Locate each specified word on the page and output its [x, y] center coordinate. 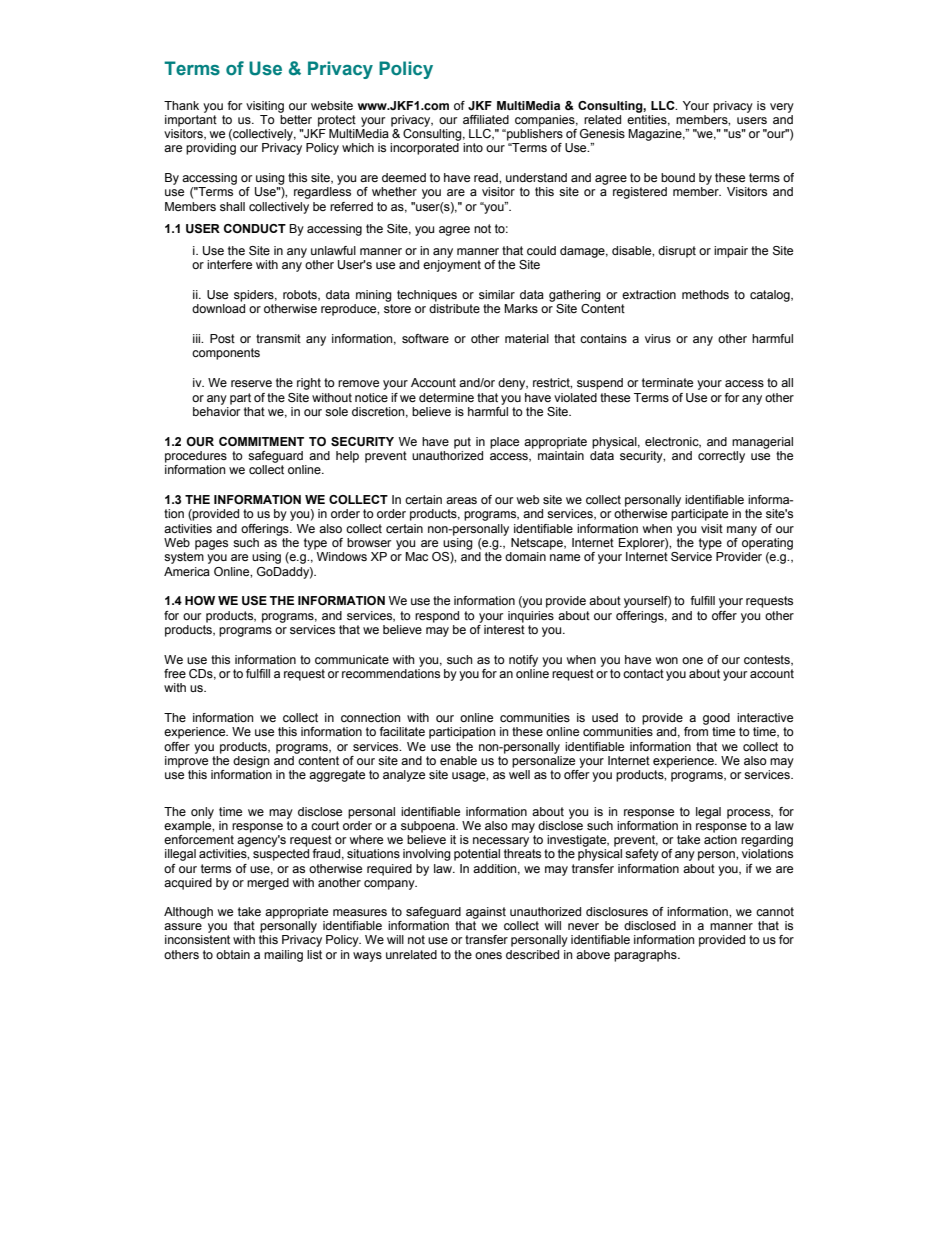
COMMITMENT [261, 441]
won [667, 660]
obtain [233, 954]
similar [497, 294]
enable [458, 760]
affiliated [486, 119]
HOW [200, 600]
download [218, 308]
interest [504, 629]
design [251, 762]
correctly [721, 457]
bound [678, 177]
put [462, 443]
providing [211, 149]
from [696, 731]
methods [705, 294]
